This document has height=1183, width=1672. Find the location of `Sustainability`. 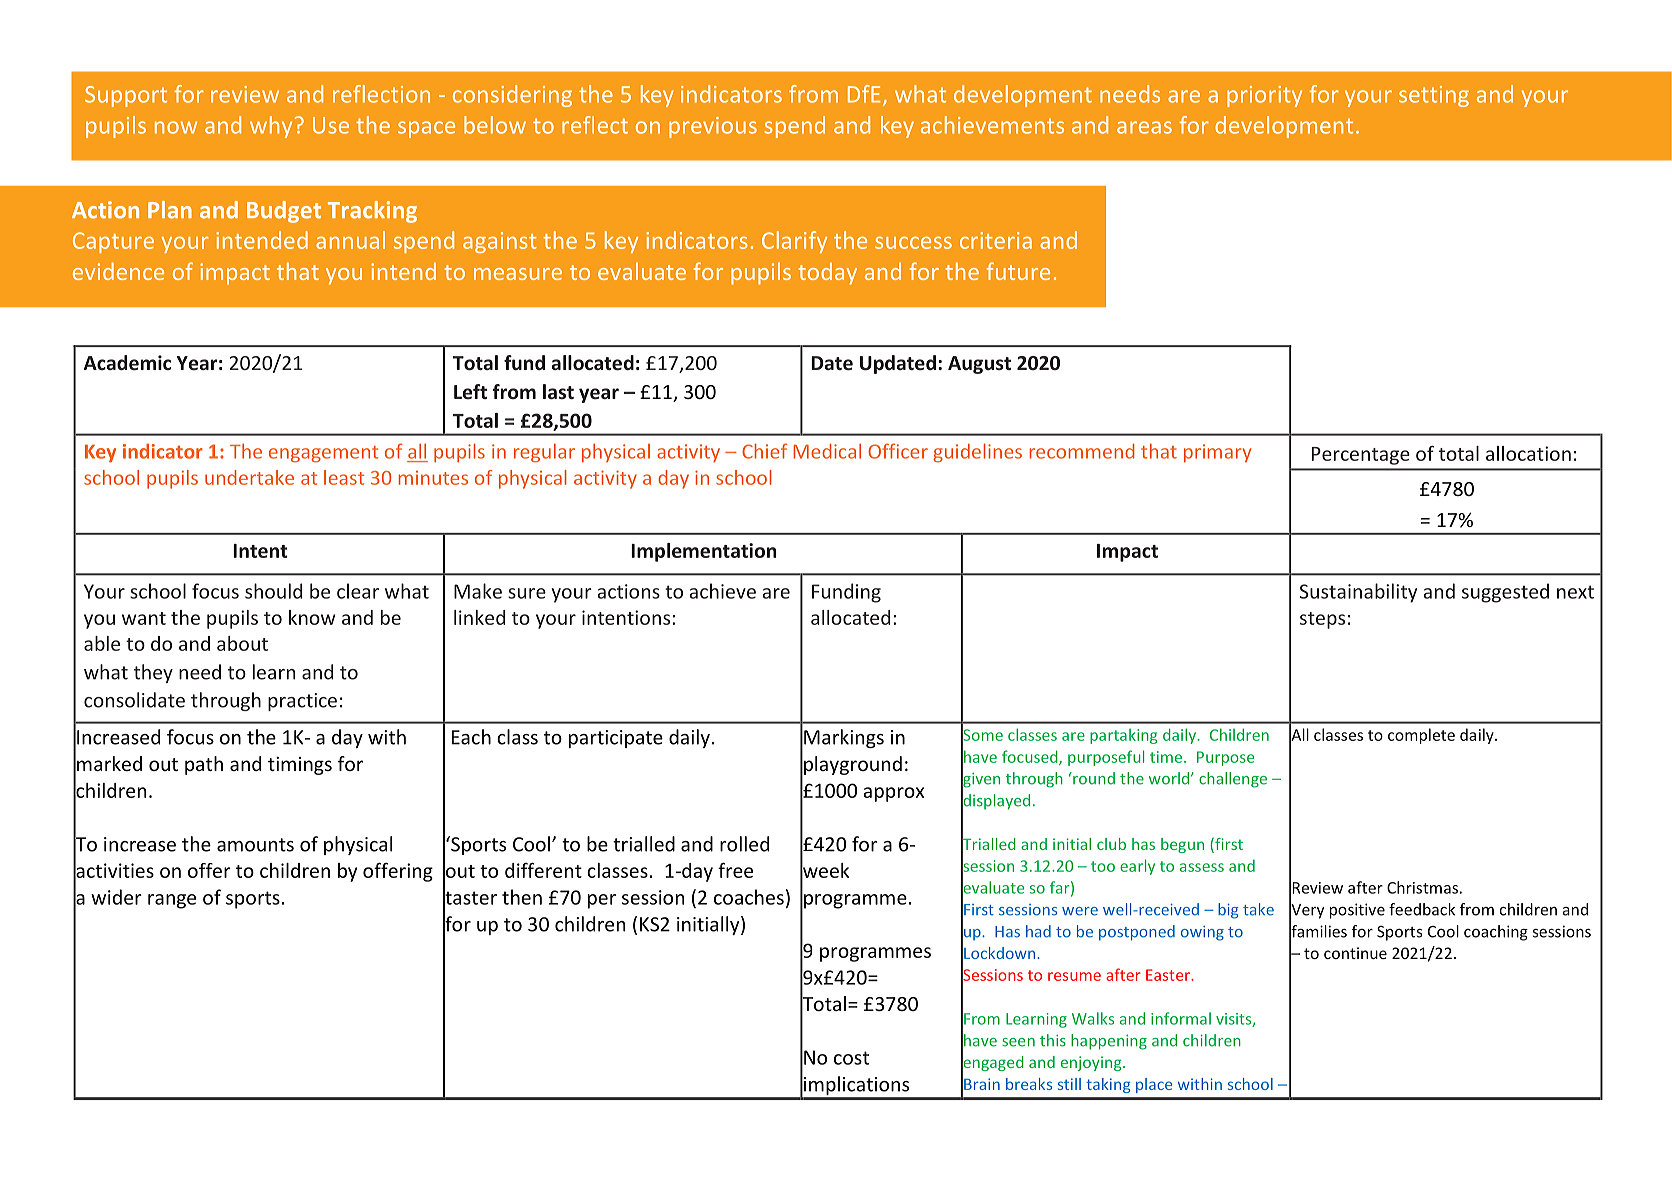

Sustainability is located at coordinates (1358, 593).
